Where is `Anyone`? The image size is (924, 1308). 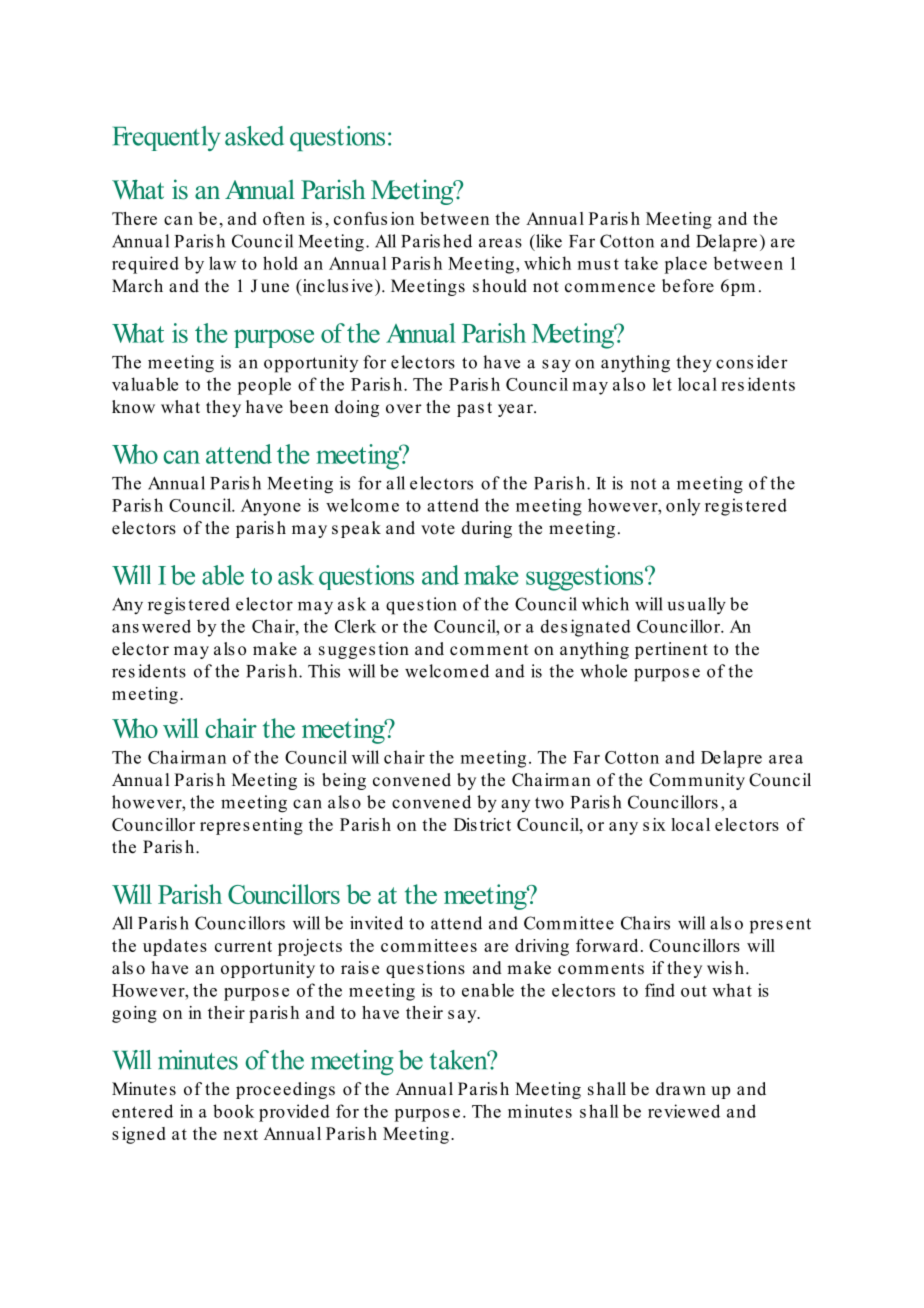 Anyone is located at coordinates (271, 507).
